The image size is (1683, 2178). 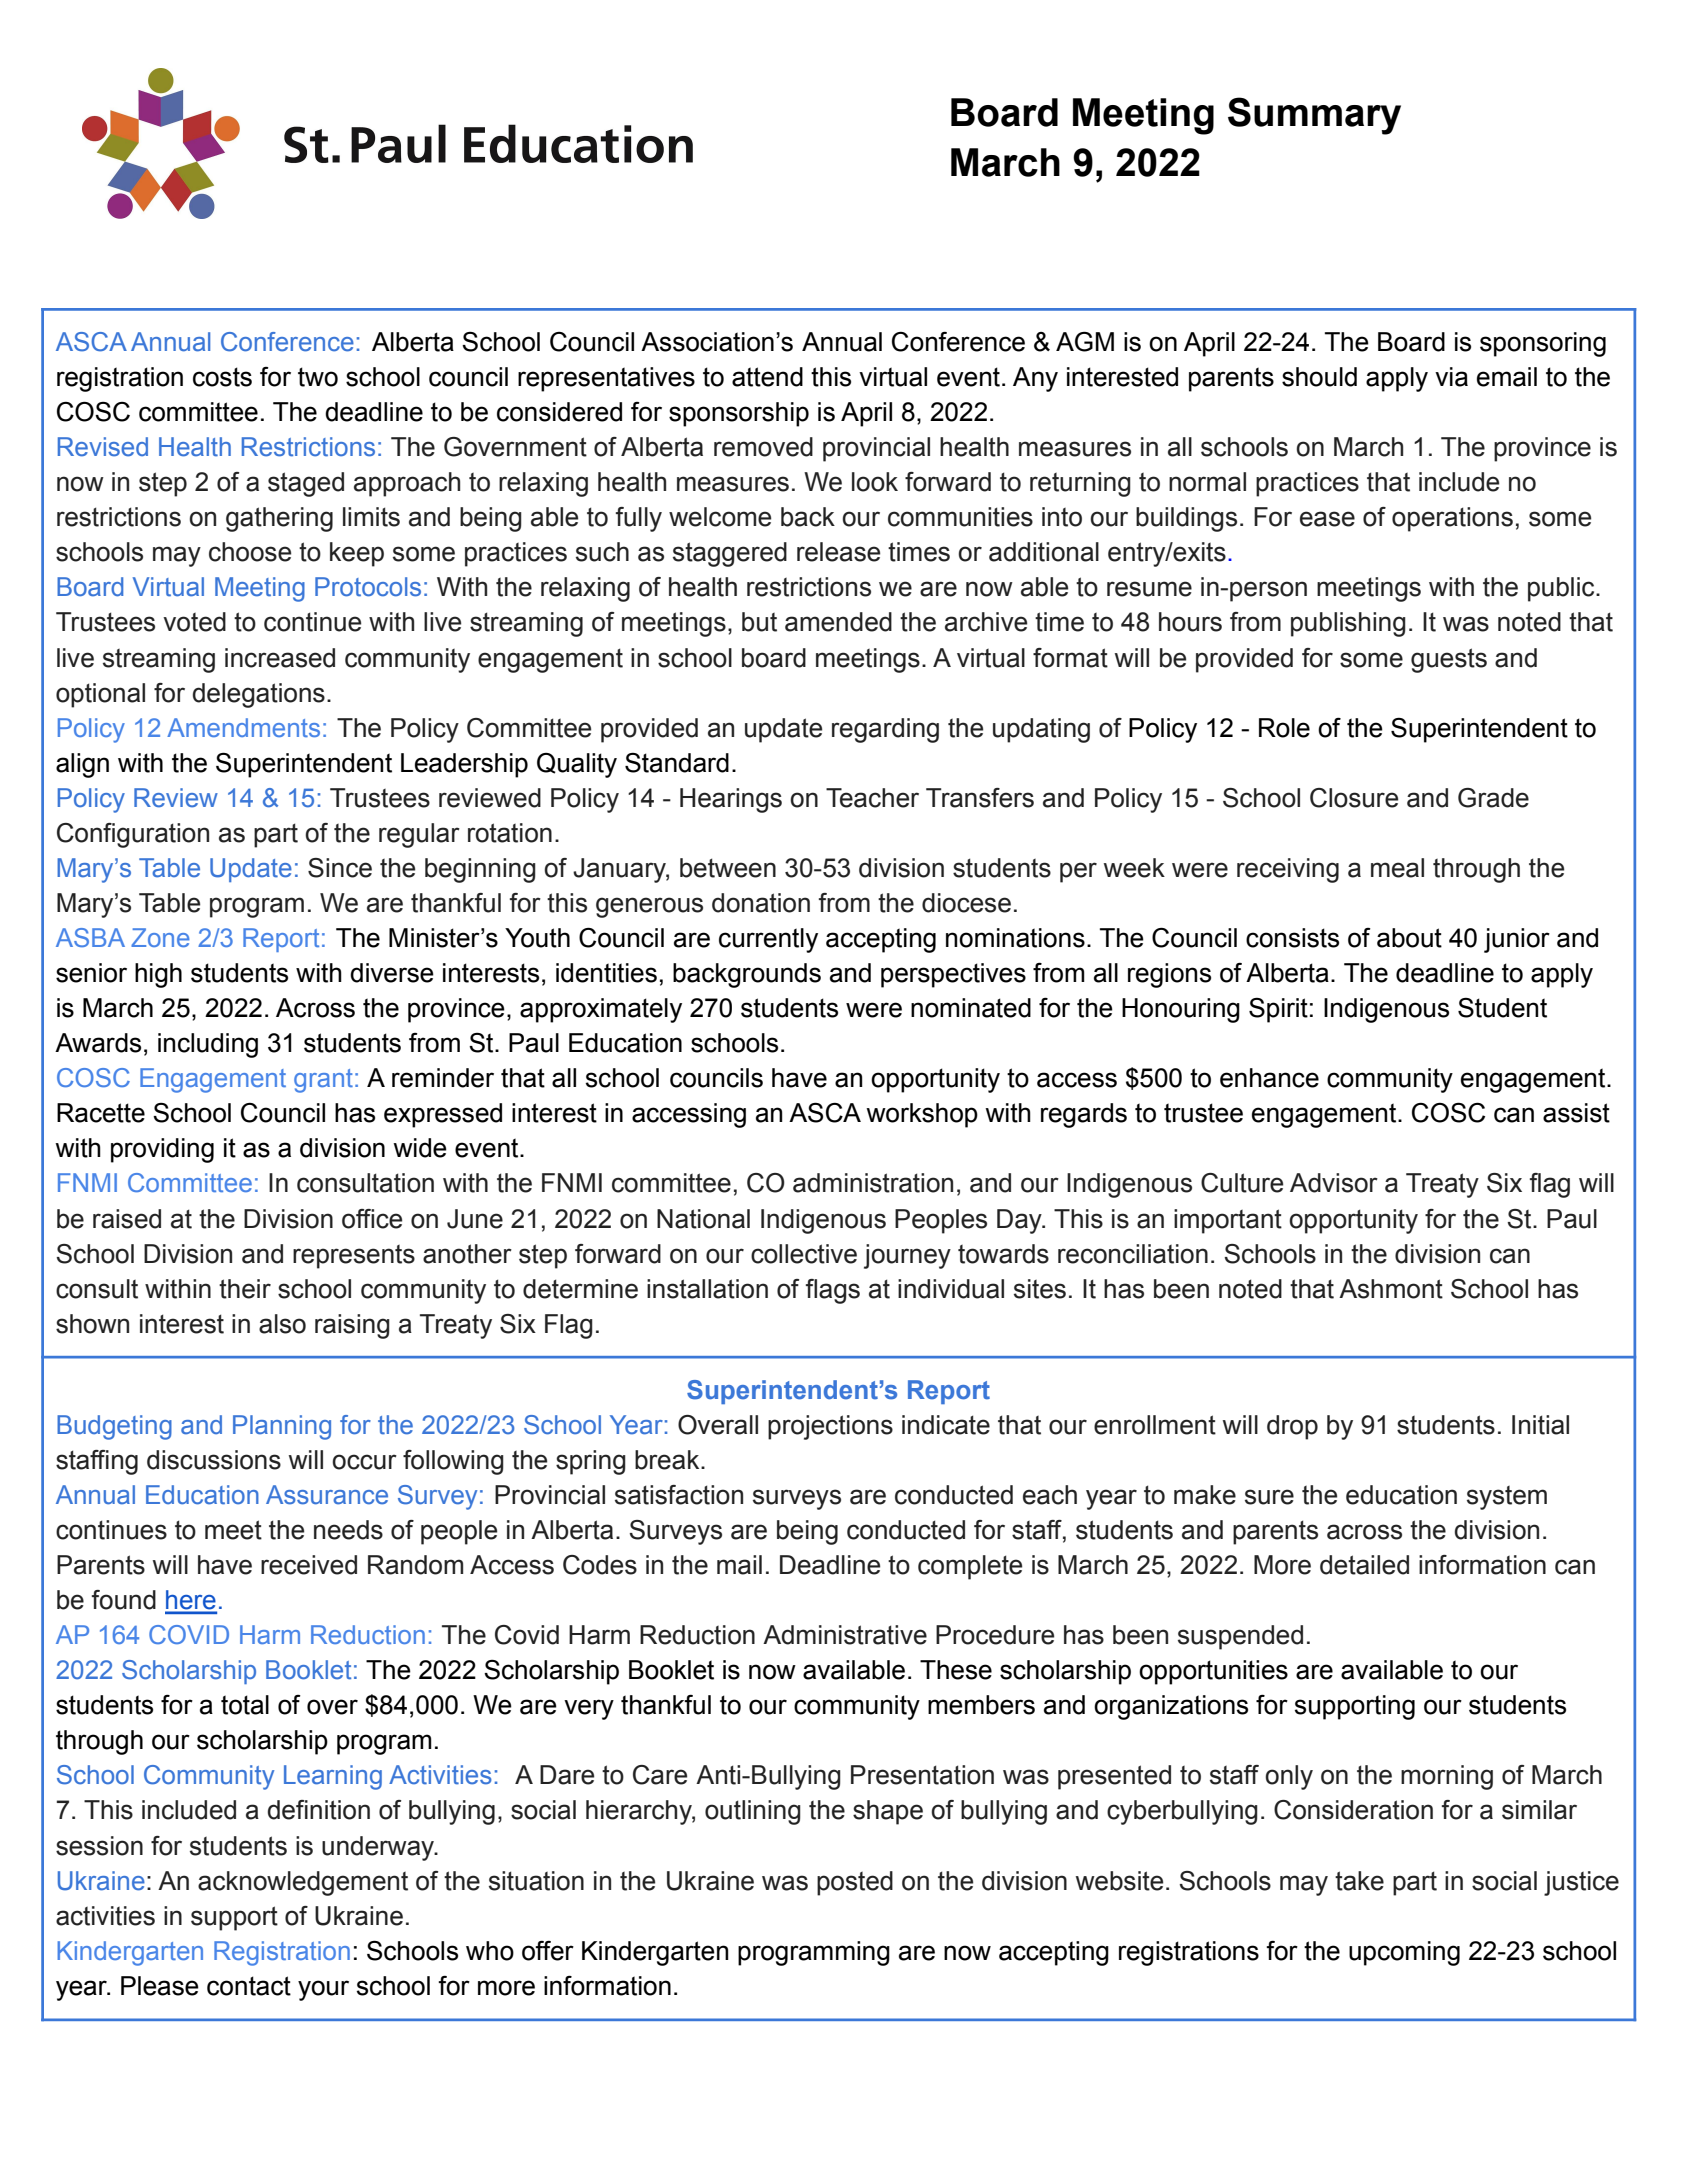 I want to click on contact, so click(x=249, y=1986).
